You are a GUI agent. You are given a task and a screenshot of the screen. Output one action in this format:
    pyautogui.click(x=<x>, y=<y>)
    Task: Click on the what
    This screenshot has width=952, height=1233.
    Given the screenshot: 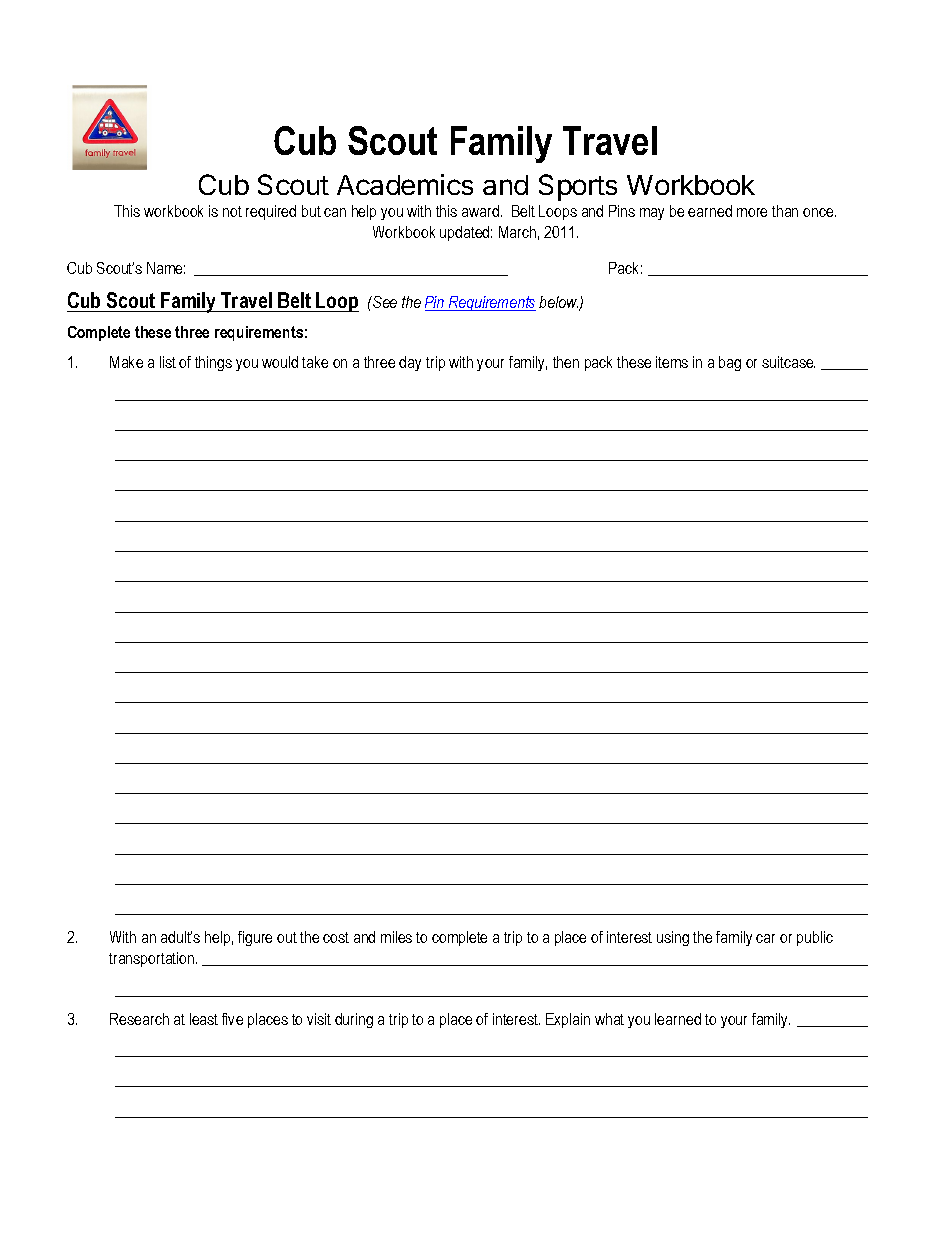 What is the action you would take?
    pyautogui.click(x=609, y=1019)
